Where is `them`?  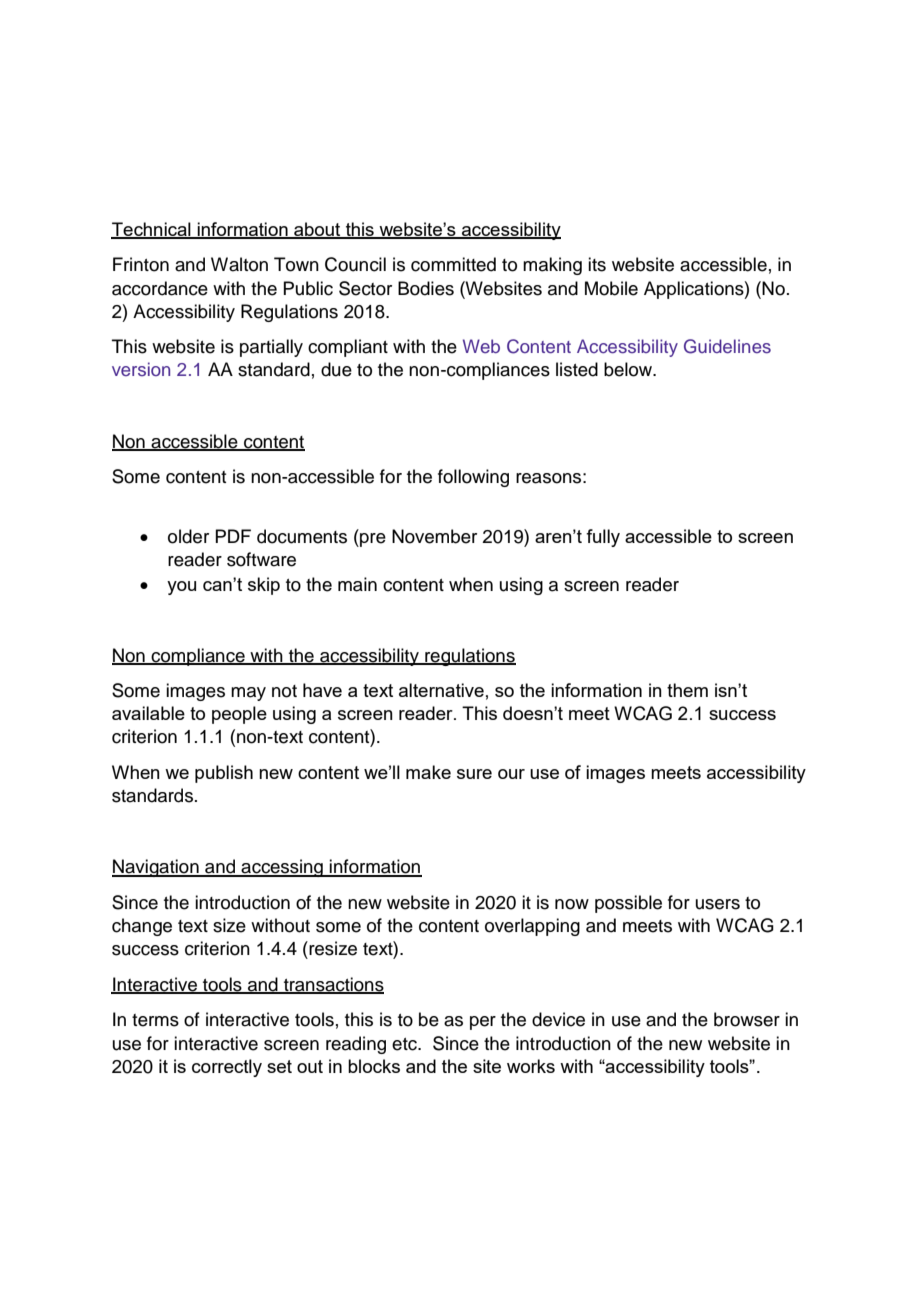
them is located at coordinates (687, 690).
